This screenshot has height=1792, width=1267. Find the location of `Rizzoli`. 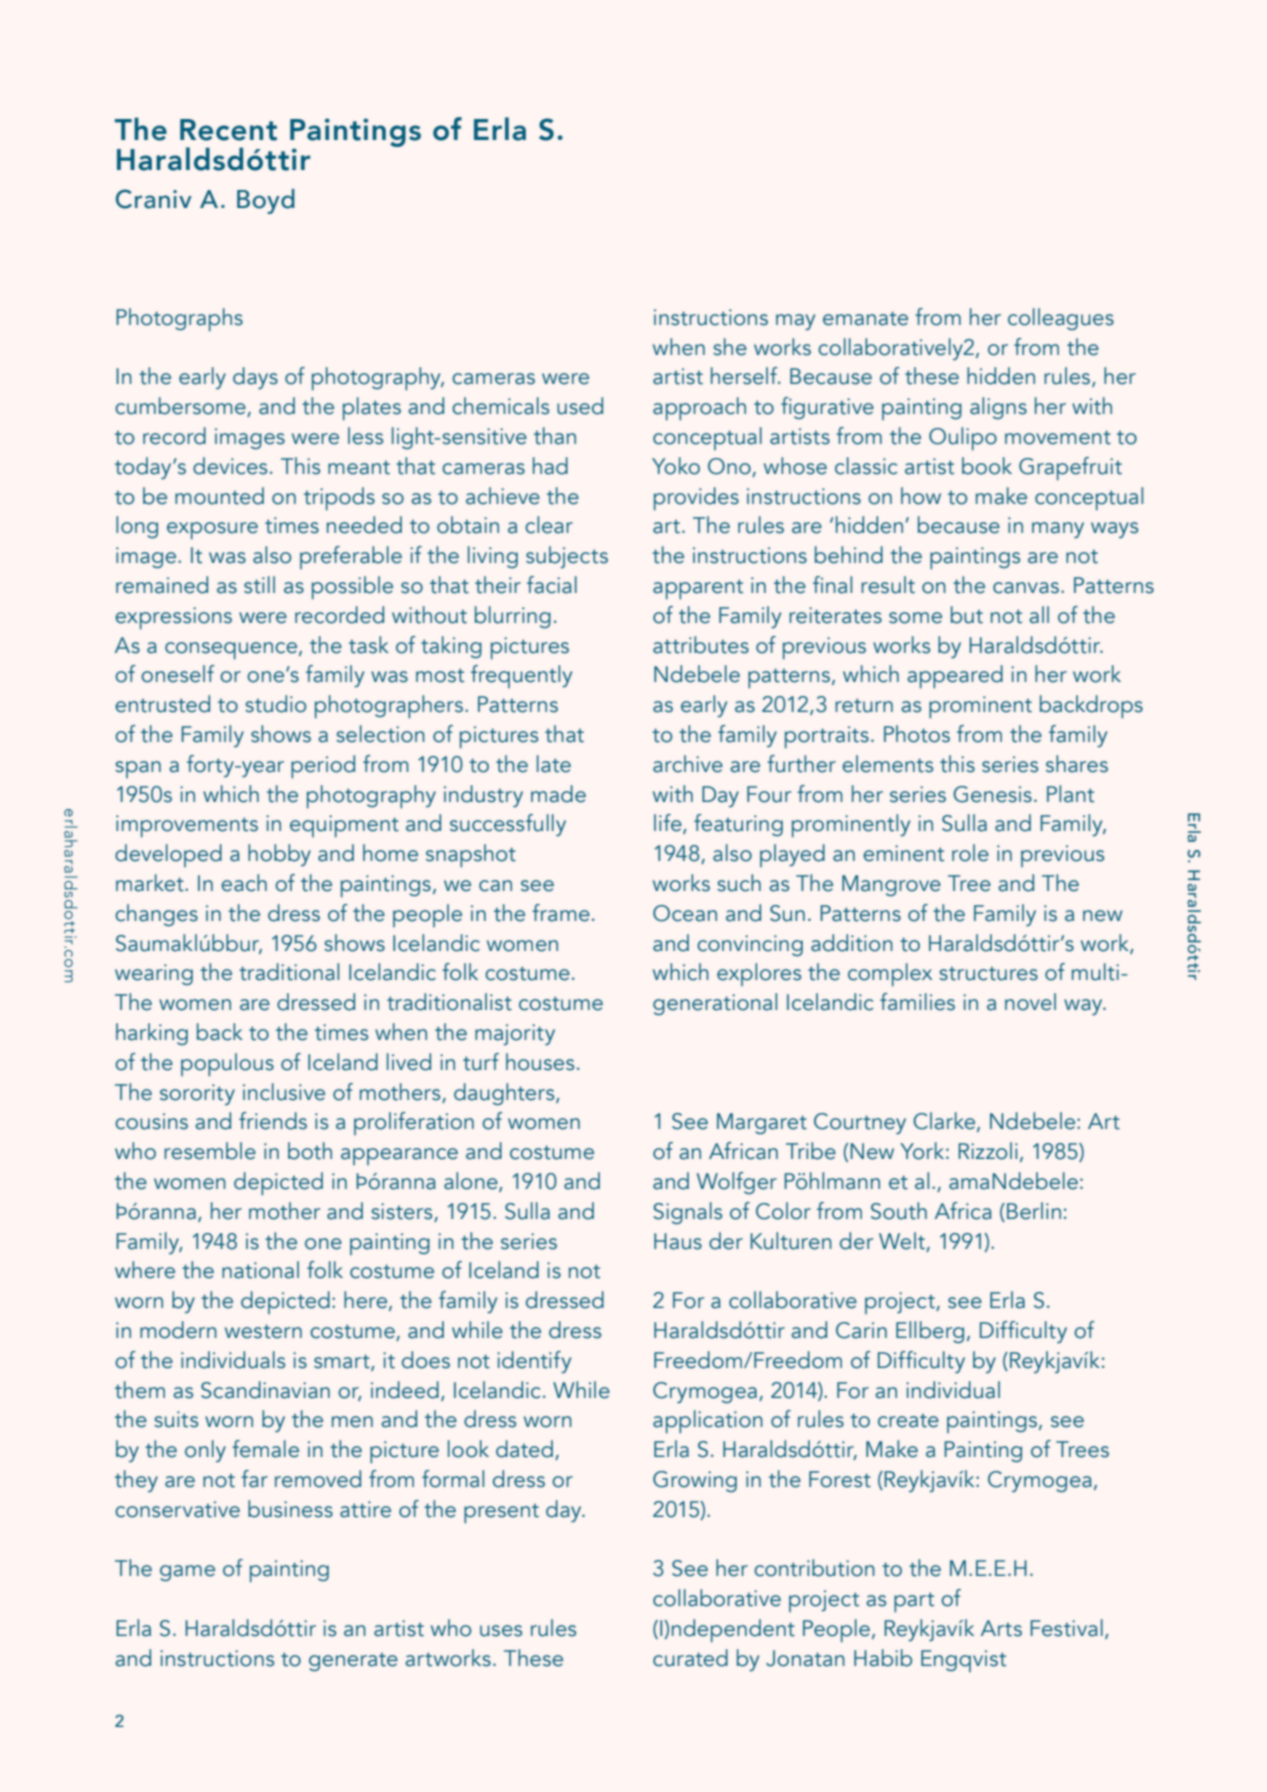

Rizzoli is located at coordinates (988, 1151).
